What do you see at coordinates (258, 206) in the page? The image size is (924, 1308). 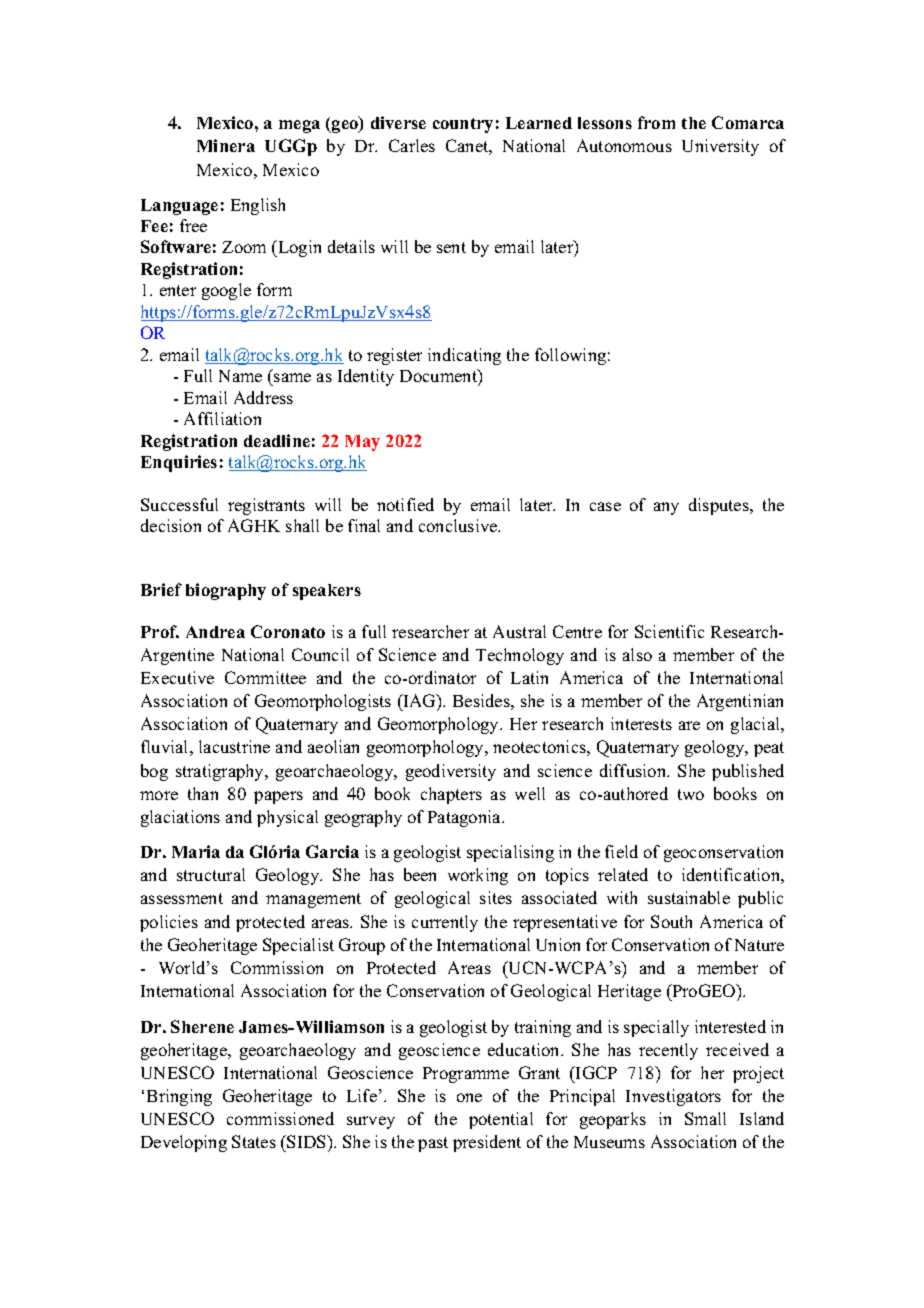 I see `English` at bounding box center [258, 206].
